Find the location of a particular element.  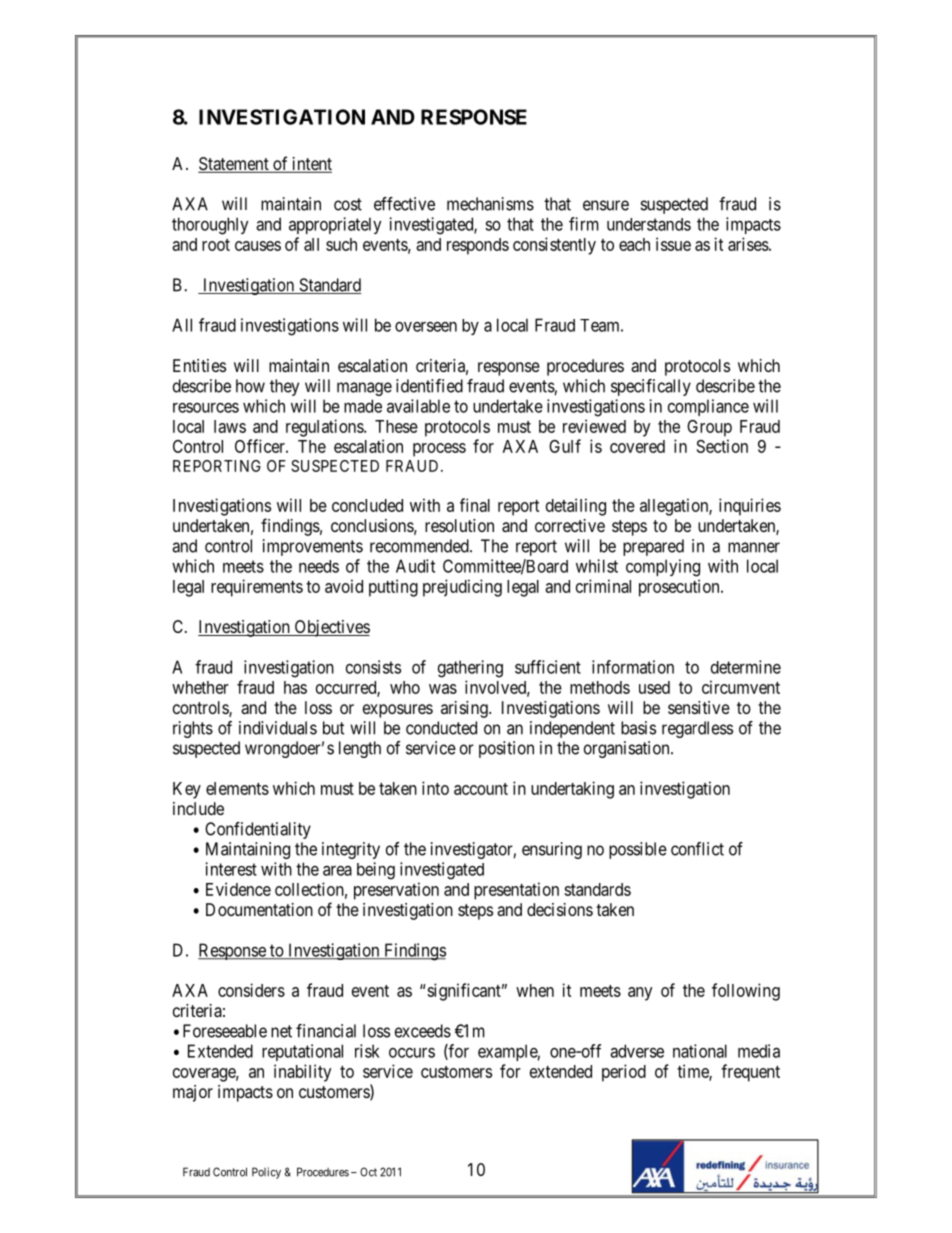

Policy is located at coordinates (266, 1173).
